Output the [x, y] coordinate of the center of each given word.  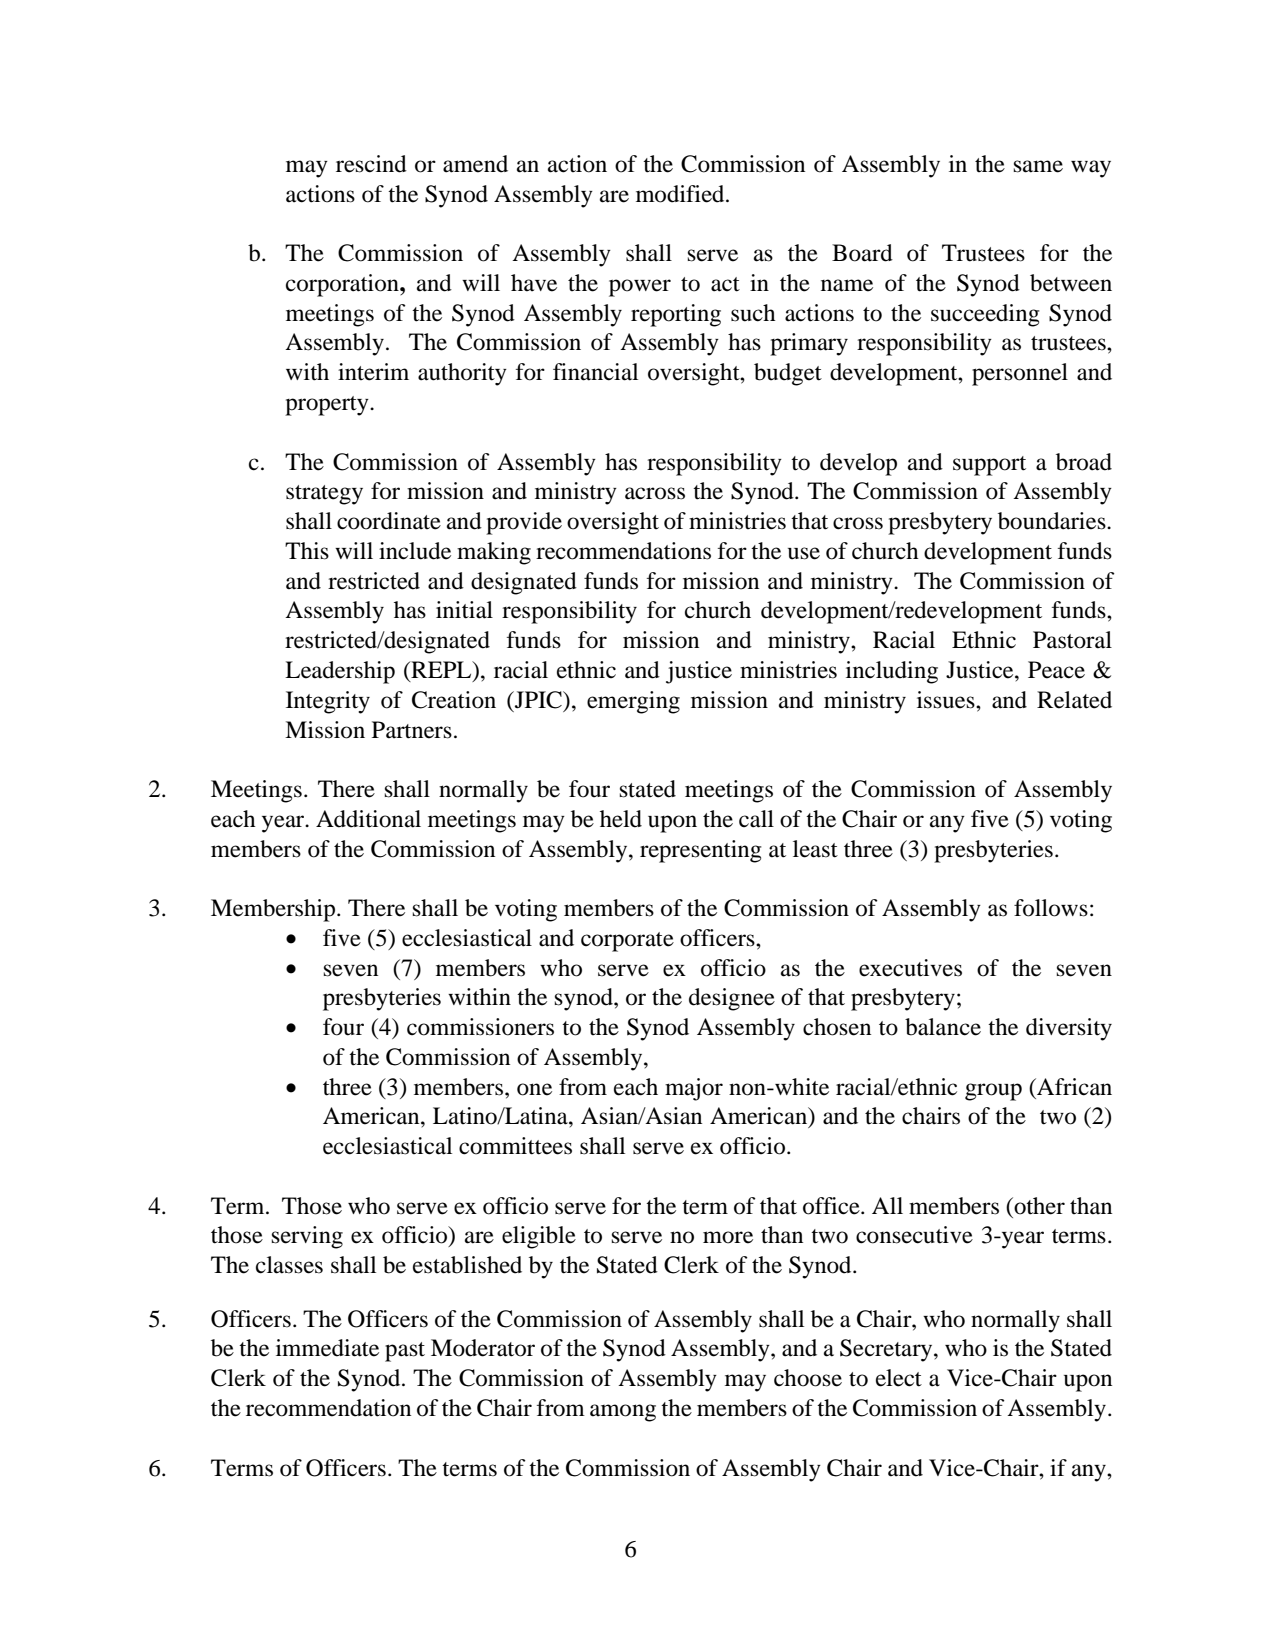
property [328, 406]
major [694, 1089]
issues [947, 700]
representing [701, 851]
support [989, 466]
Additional [368, 819]
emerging [633, 702]
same [1038, 166]
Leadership [340, 672]
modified [681, 194]
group [993, 1092]
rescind [371, 164]
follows [1051, 908]
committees [515, 1146]
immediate [327, 1348]
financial [595, 372]
